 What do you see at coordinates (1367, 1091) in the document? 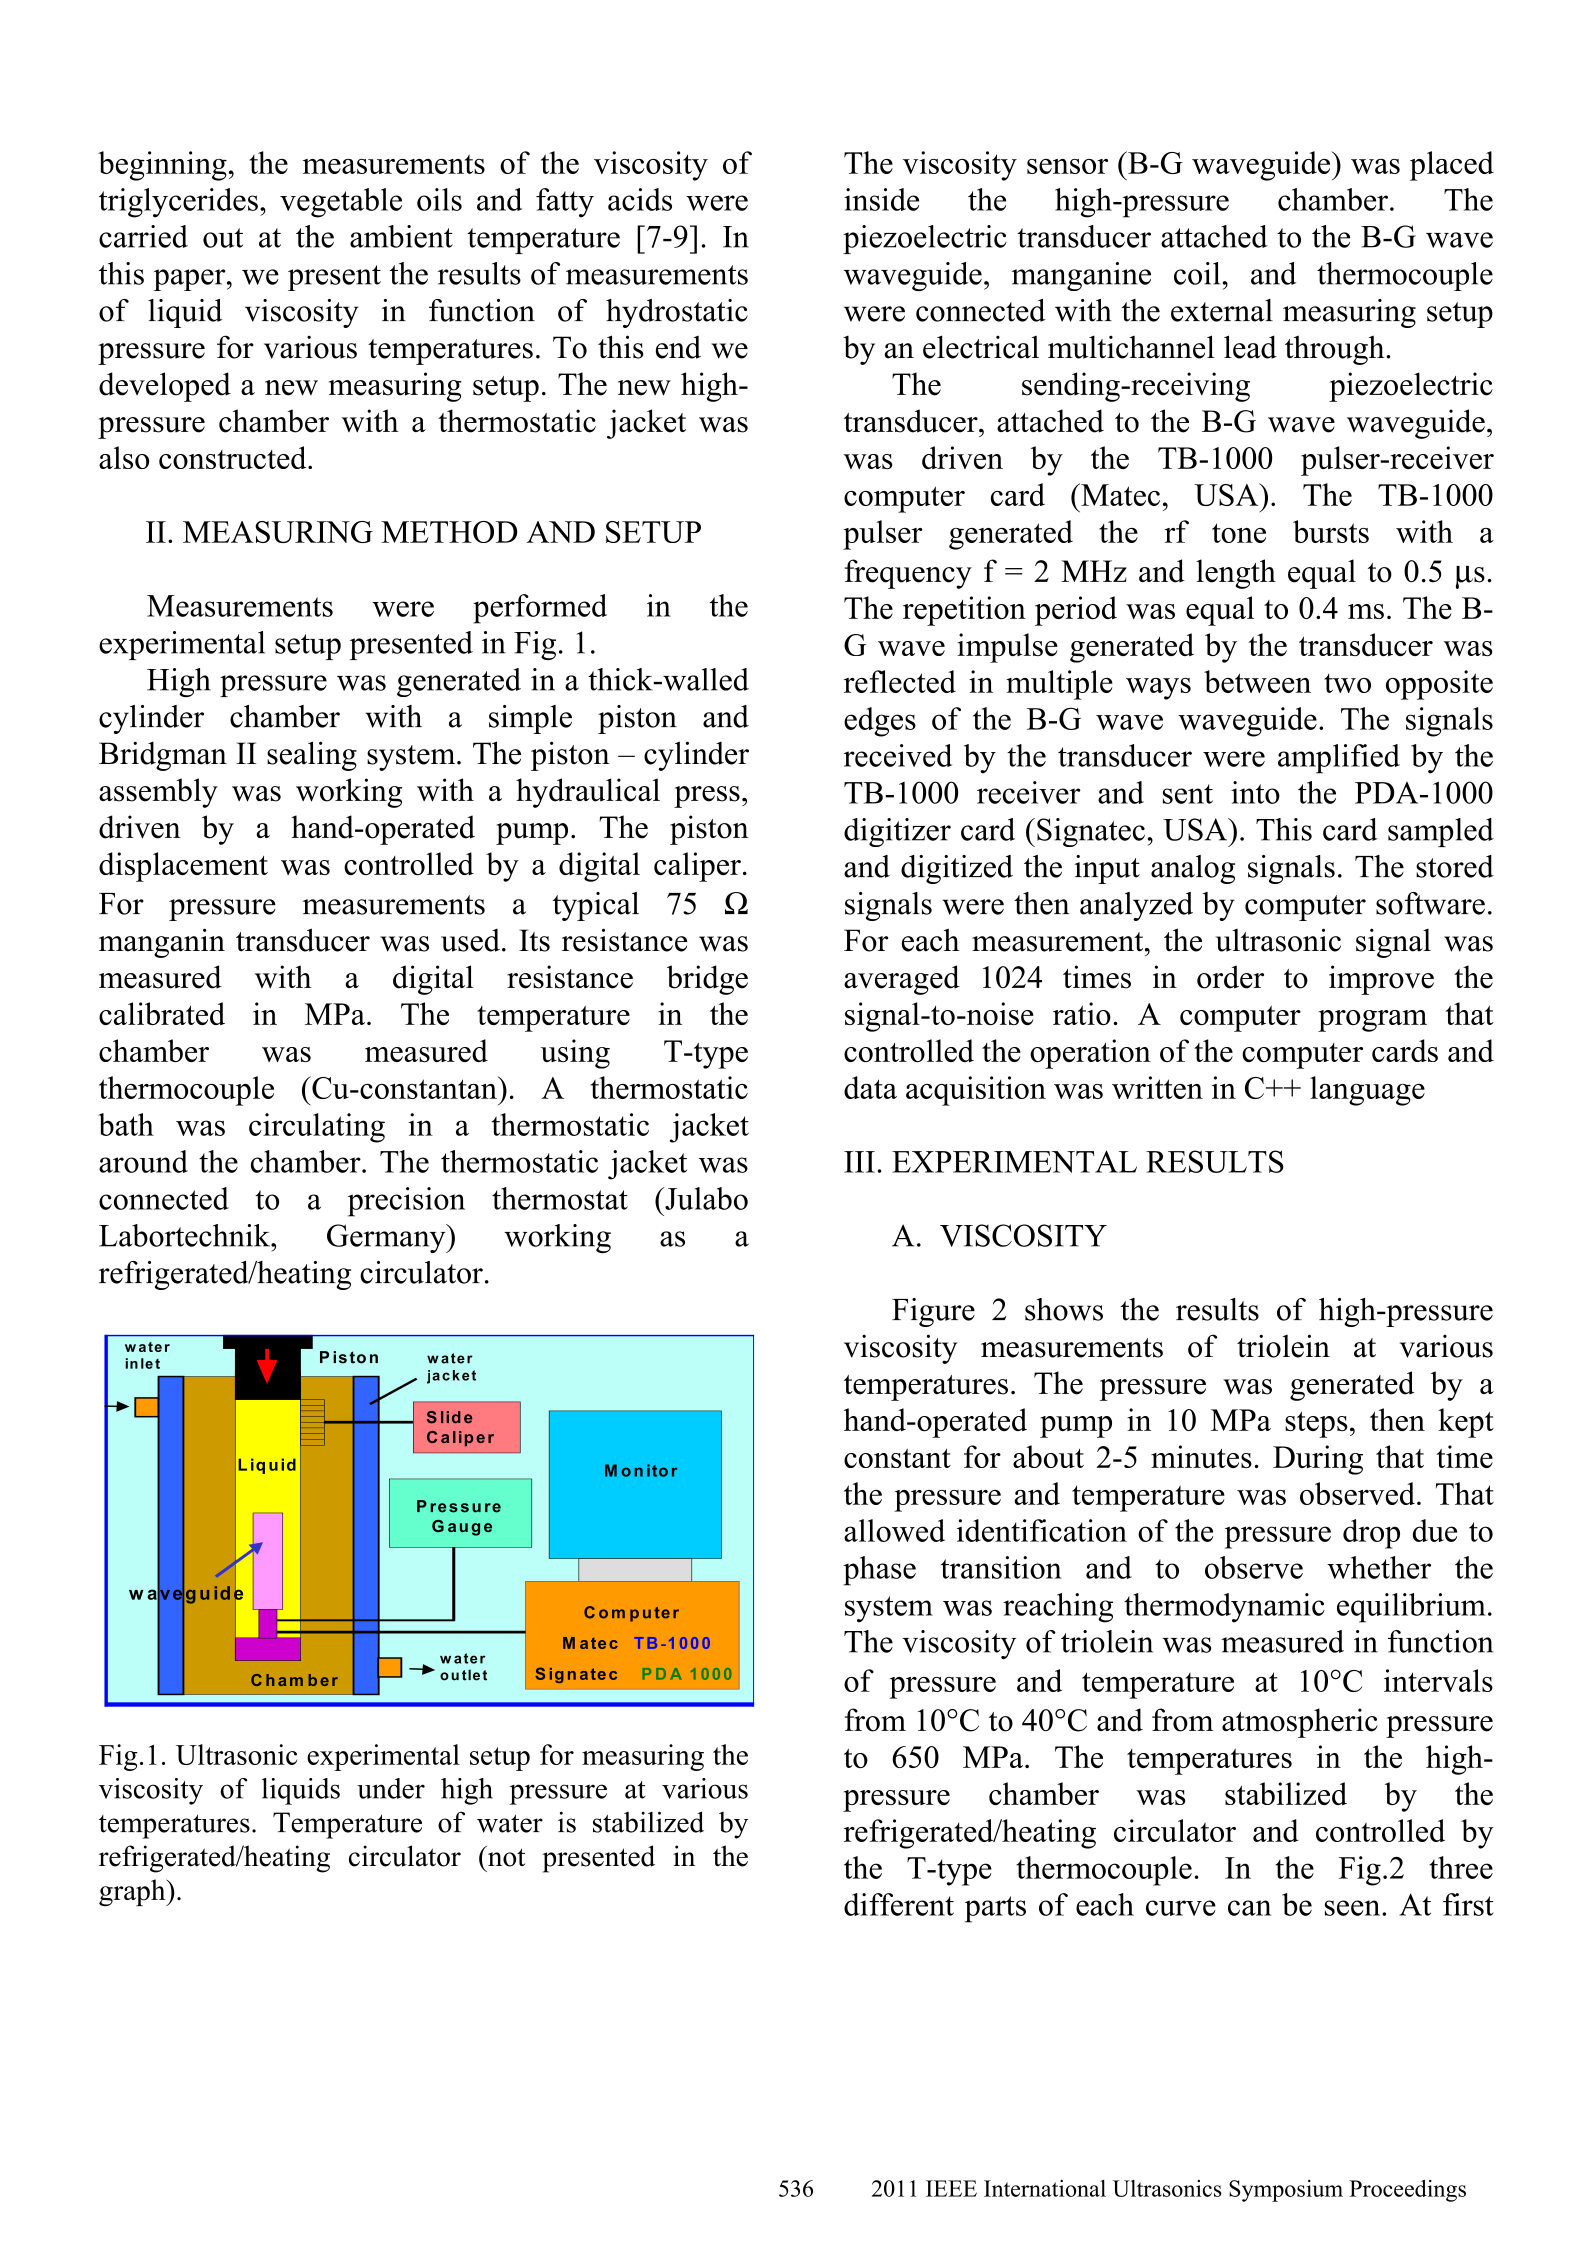
I see `language` at bounding box center [1367, 1091].
